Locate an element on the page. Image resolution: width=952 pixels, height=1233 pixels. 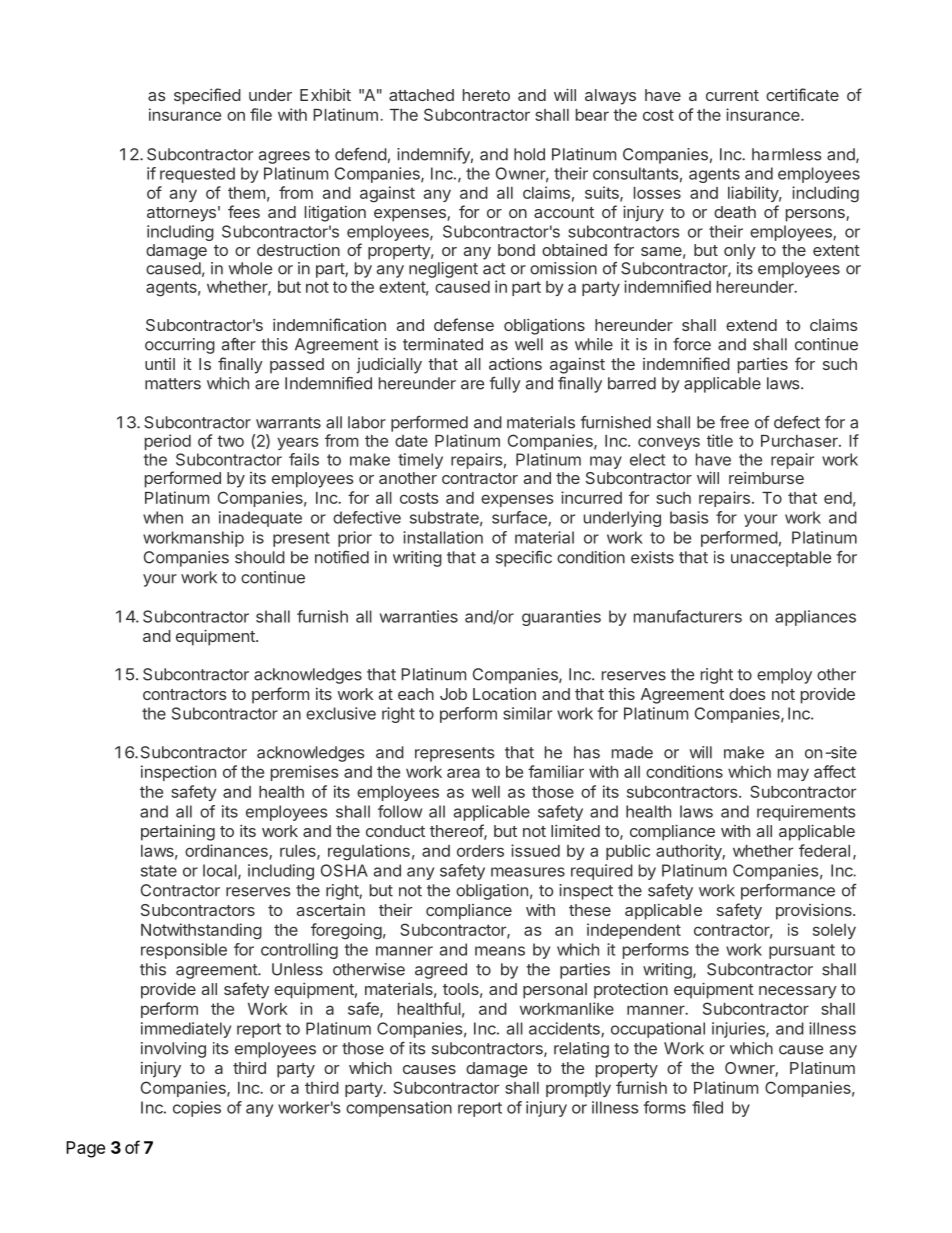
state is located at coordinates (159, 871).
